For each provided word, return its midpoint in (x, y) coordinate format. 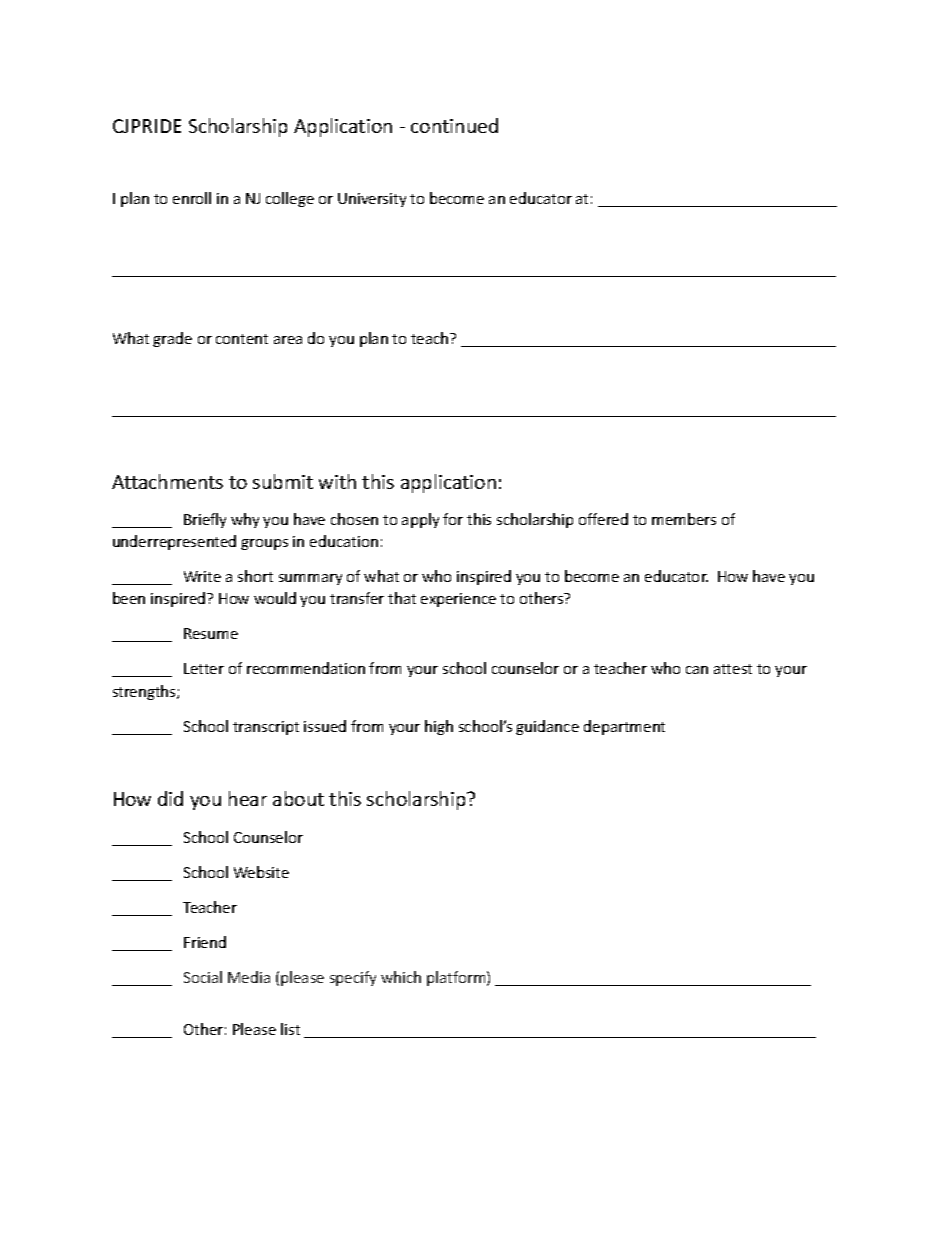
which (401, 977)
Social (203, 977)
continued (454, 125)
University (372, 200)
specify (353, 978)
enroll (192, 198)
